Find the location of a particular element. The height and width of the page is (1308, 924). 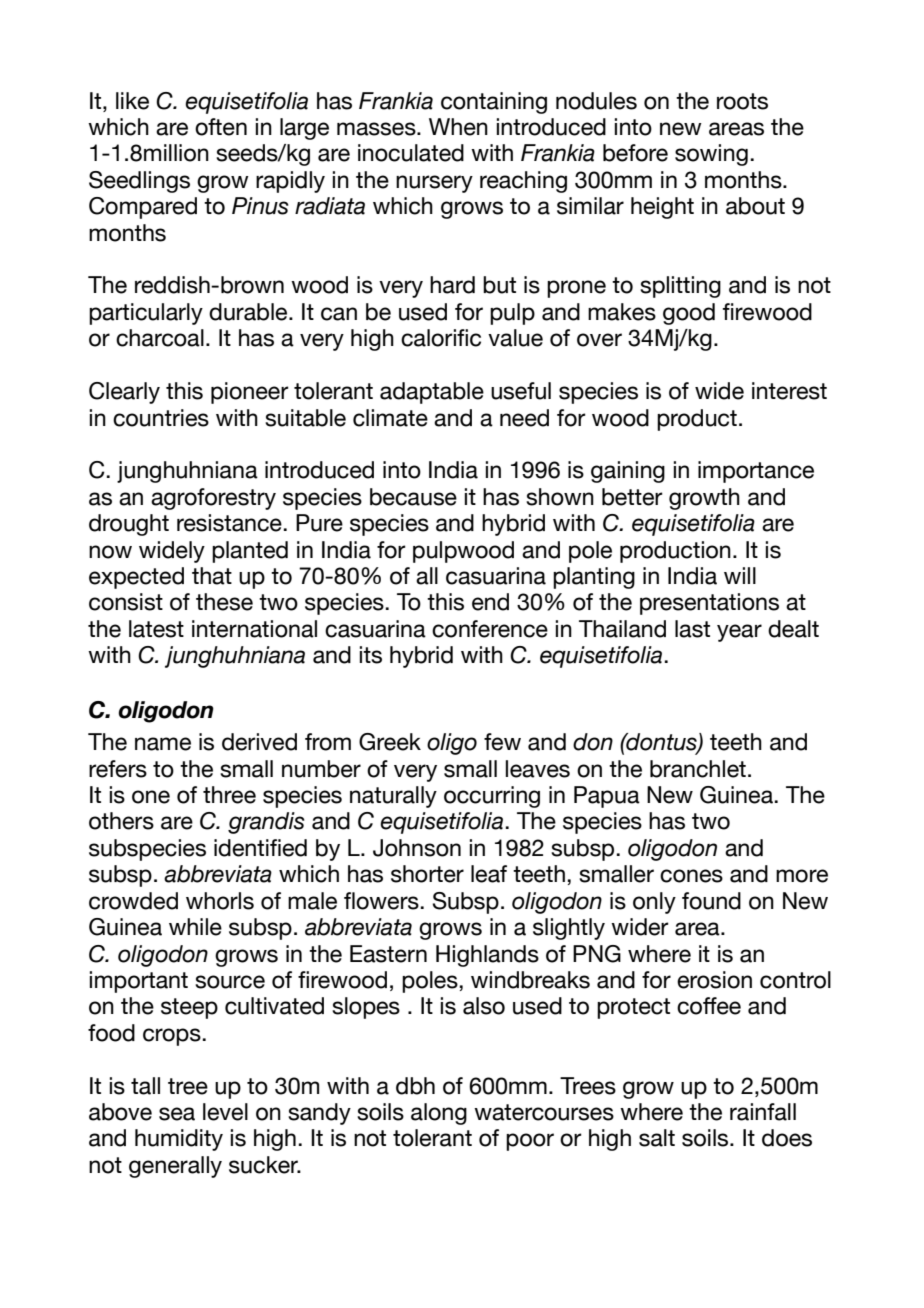

humidity is located at coordinates (179, 1140).
